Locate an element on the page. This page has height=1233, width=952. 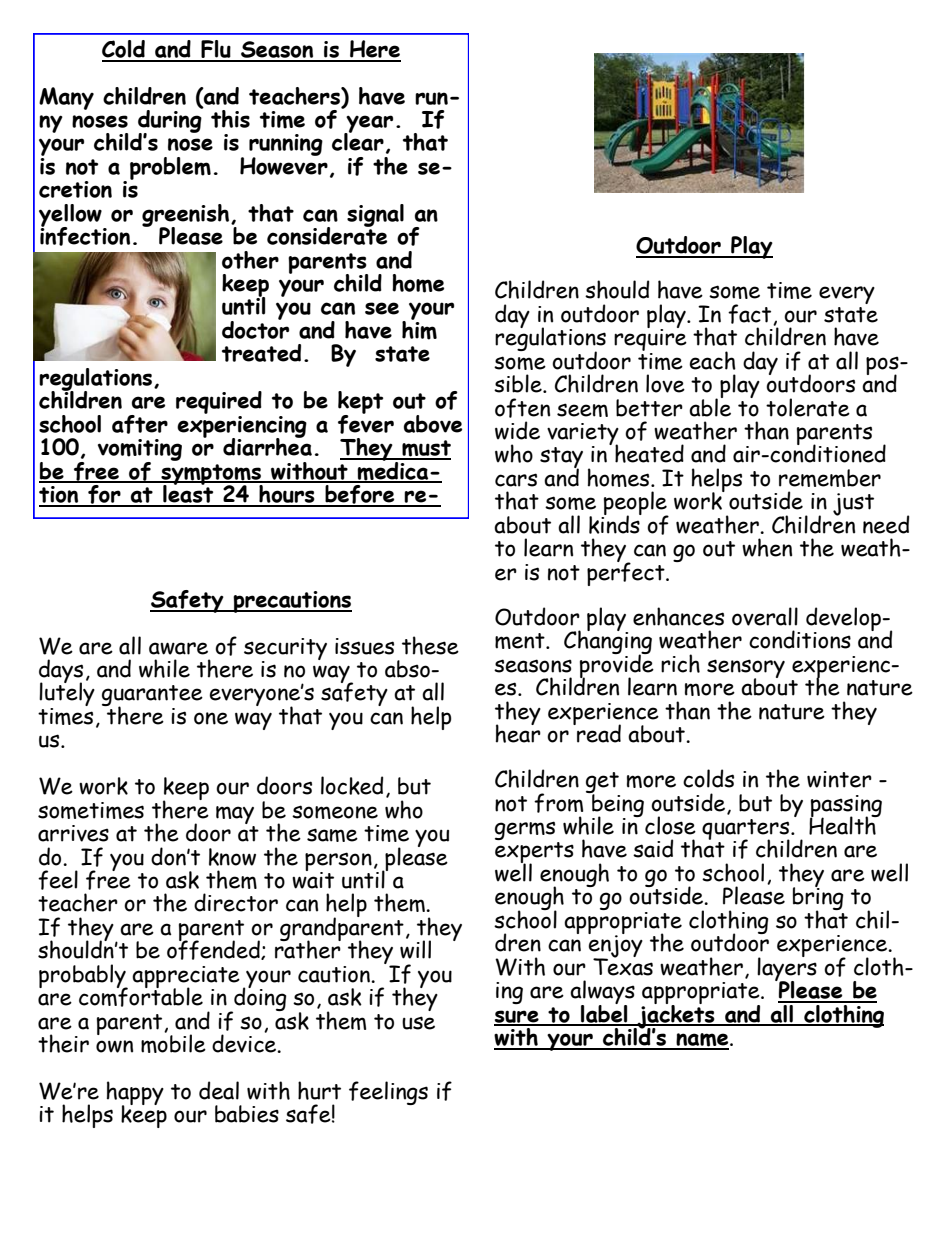
these is located at coordinates (430, 645).
